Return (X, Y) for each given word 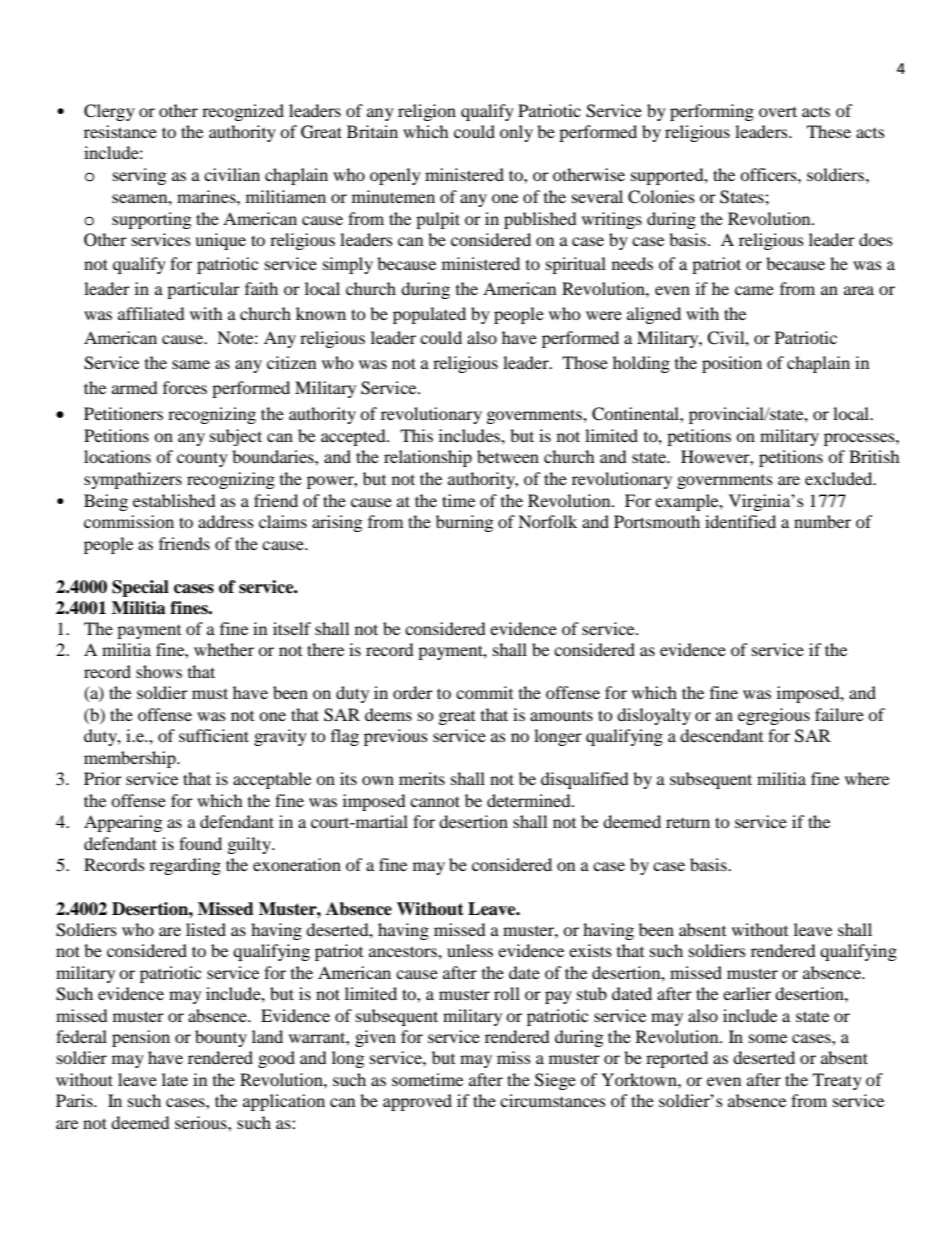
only (516, 133)
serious (202, 1122)
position (732, 364)
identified (740, 521)
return (688, 823)
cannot (435, 801)
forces (185, 387)
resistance (120, 131)
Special (140, 588)
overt (778, 111)
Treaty (837, 1081)
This (416, 435)
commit (484, 692)
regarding (185, 866)
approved (417, 1102)
